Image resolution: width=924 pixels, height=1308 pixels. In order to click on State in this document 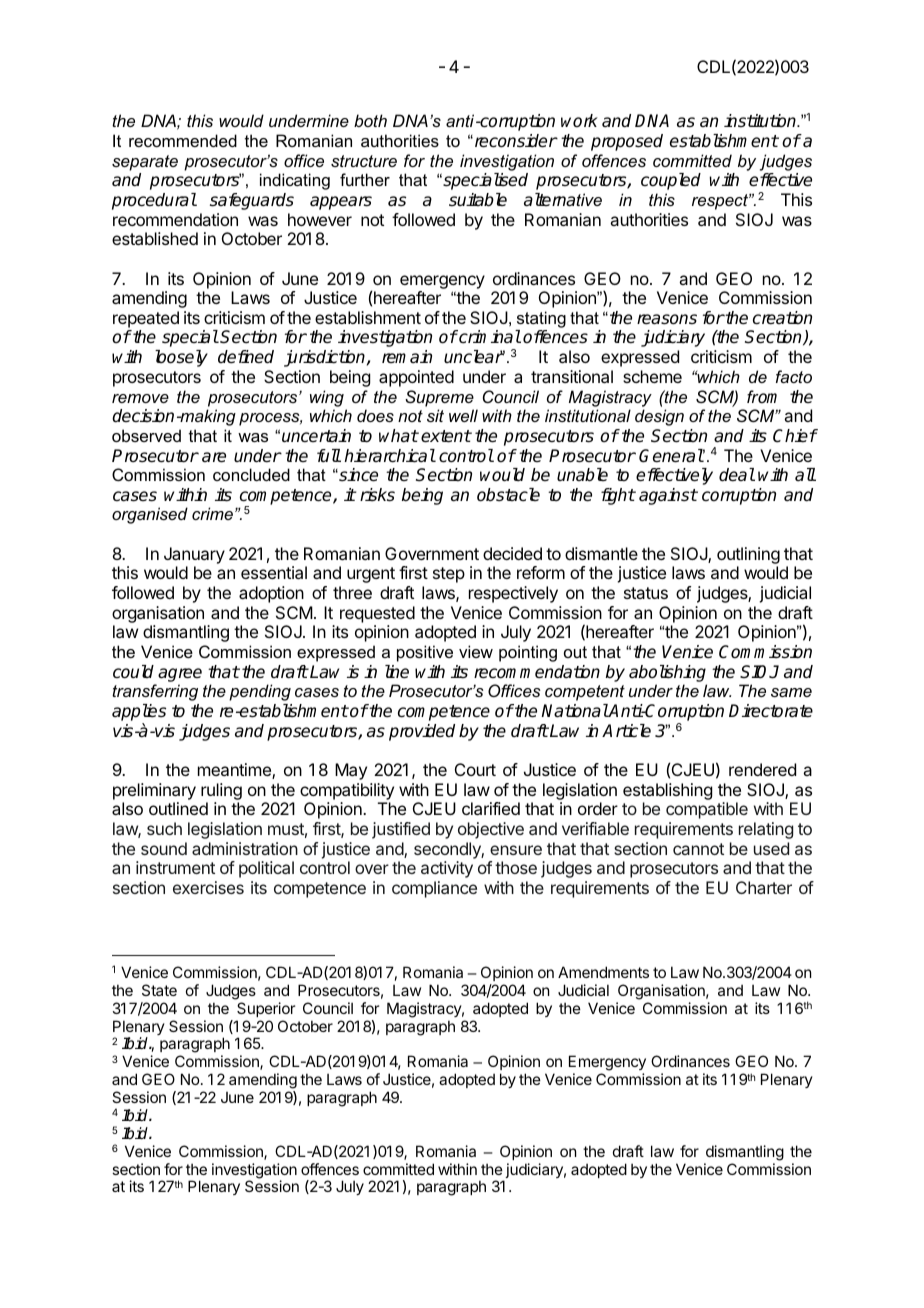, I will do `click(159, 990)`.
